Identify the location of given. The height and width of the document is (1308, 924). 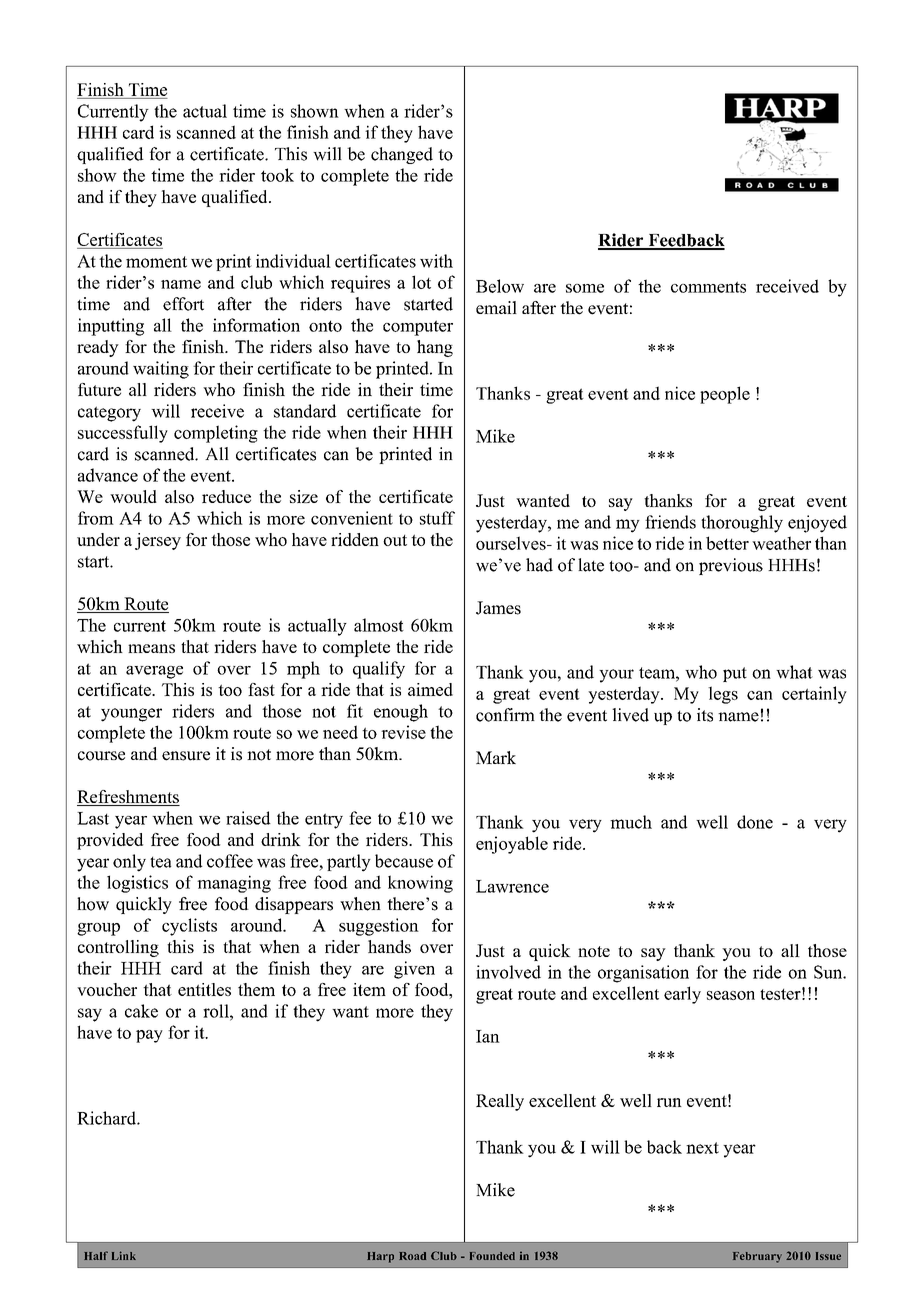
(414, 970).
